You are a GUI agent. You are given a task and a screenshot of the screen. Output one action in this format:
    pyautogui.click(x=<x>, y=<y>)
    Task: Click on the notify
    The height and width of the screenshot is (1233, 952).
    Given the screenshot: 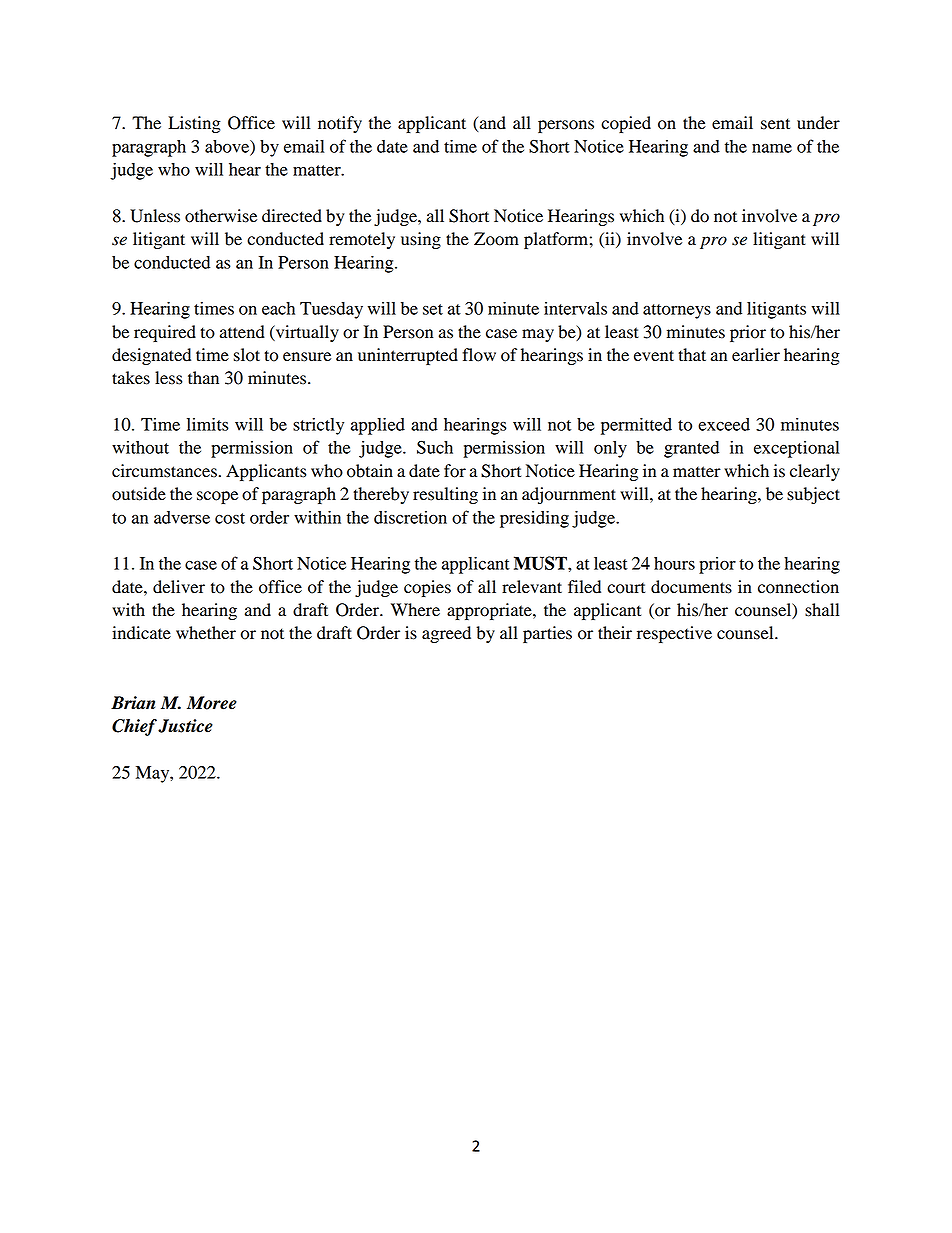 What is the action you would take?
    pyautogui.click(x=340, y=124)
